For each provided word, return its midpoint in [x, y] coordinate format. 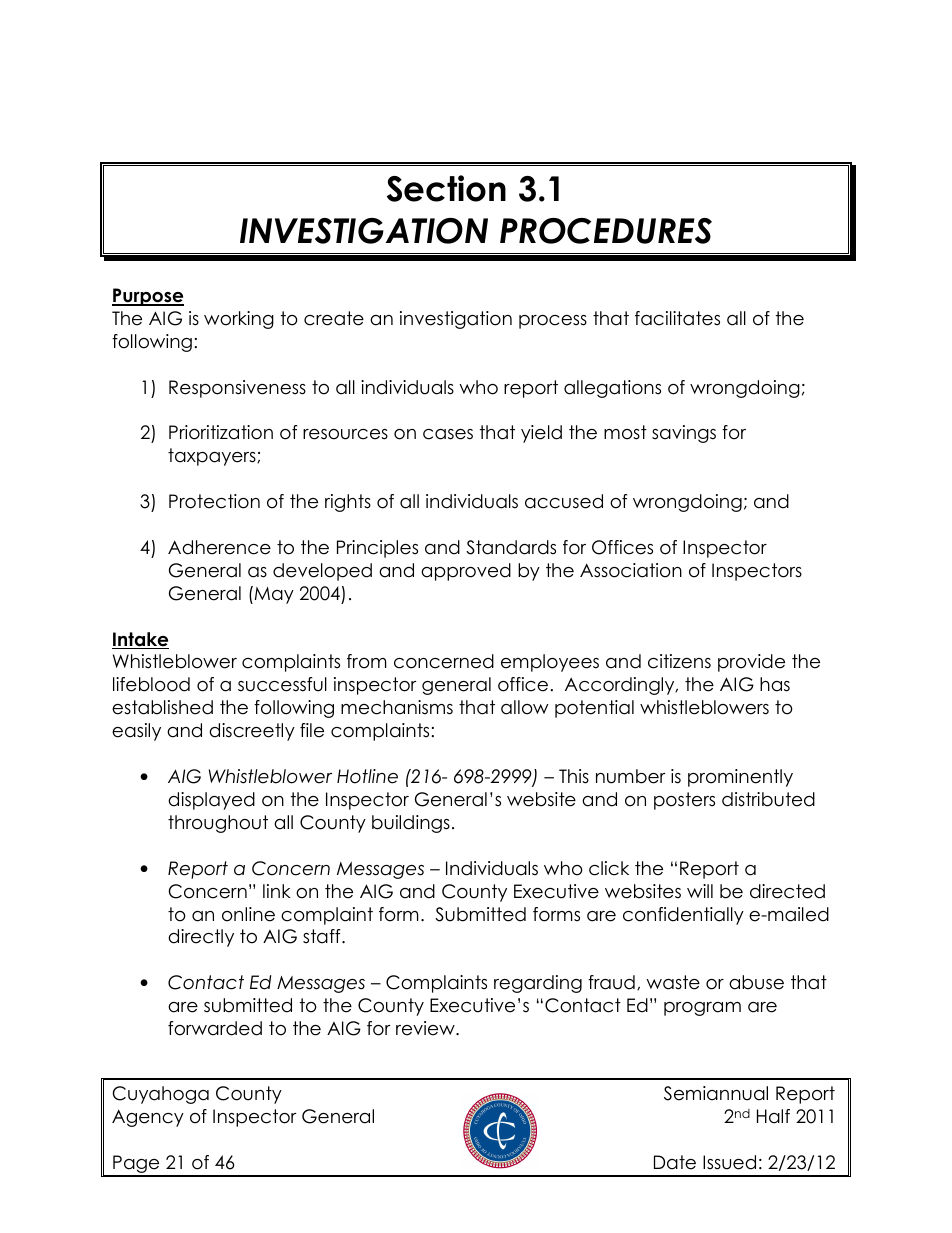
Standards [511, 547]
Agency [148, 1118]
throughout [218, 824]
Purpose [148, 297]
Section [446, 188]
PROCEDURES [606, 231]
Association [631, 570]
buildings [411, 824]
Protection [214, 501]
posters [684, 801]
